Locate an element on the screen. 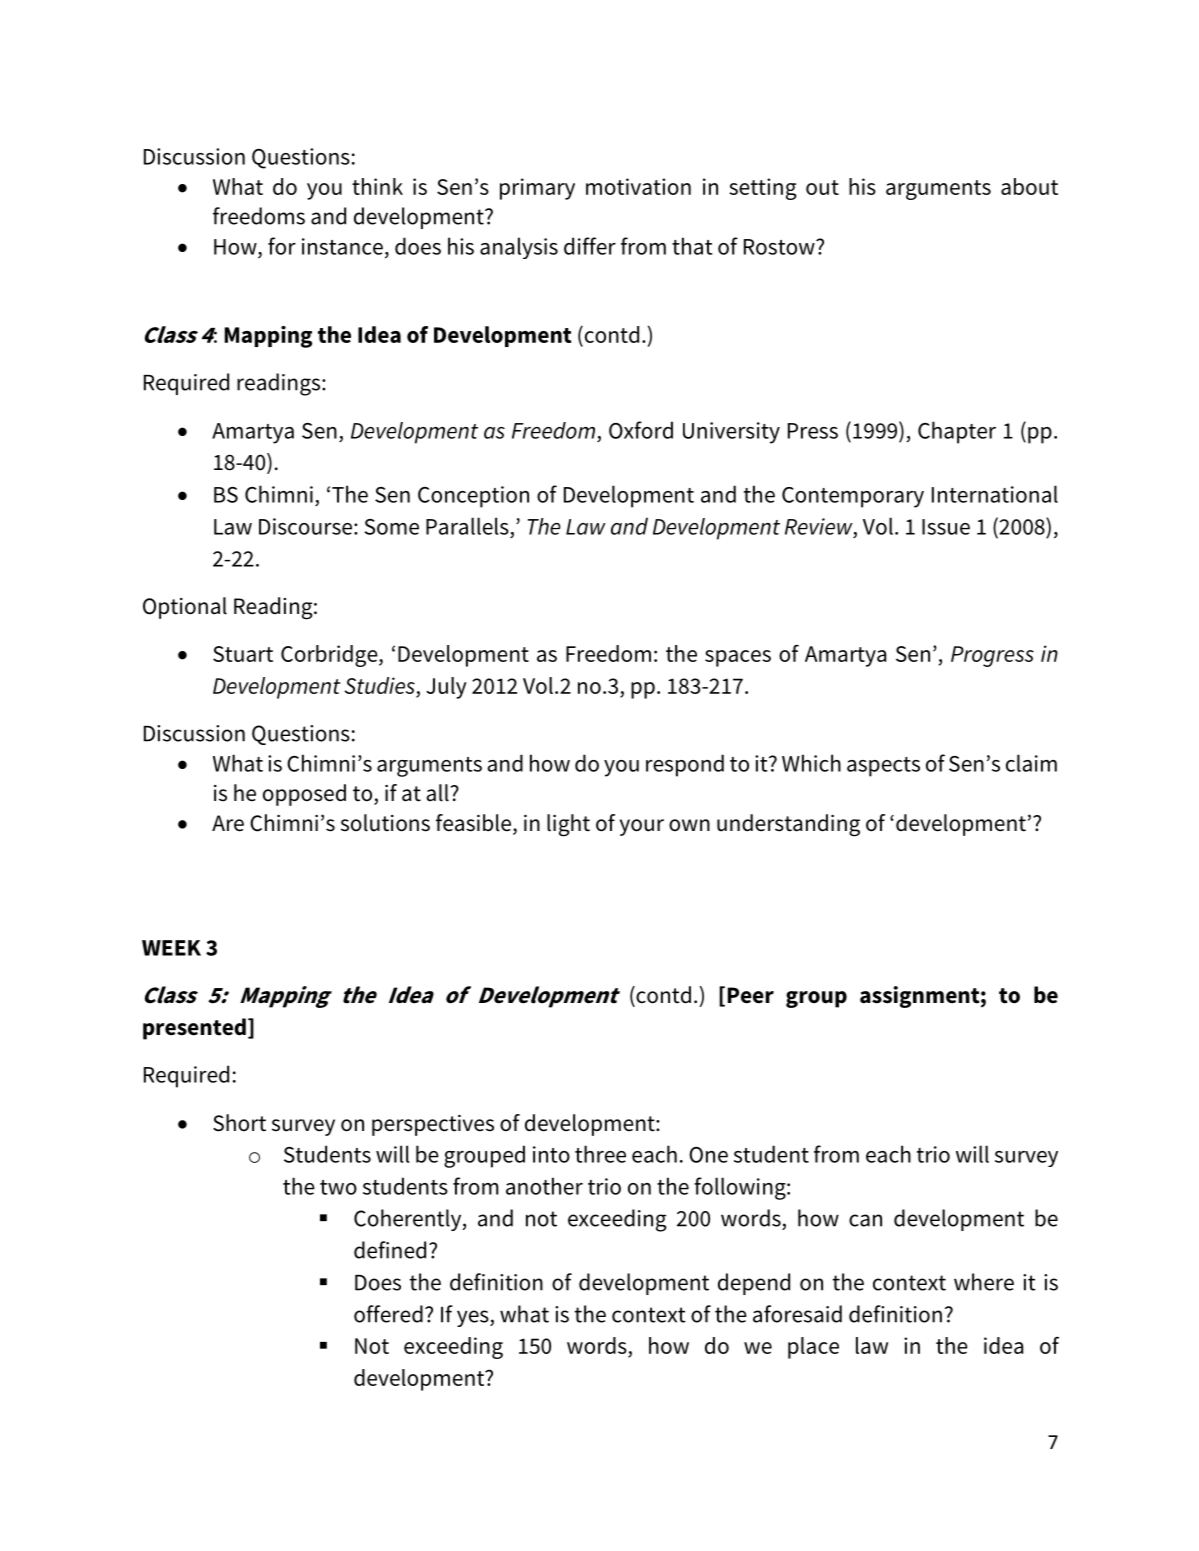 This screenshot has height=1551, width=1199. instance is located at coordinates (342, 246).
